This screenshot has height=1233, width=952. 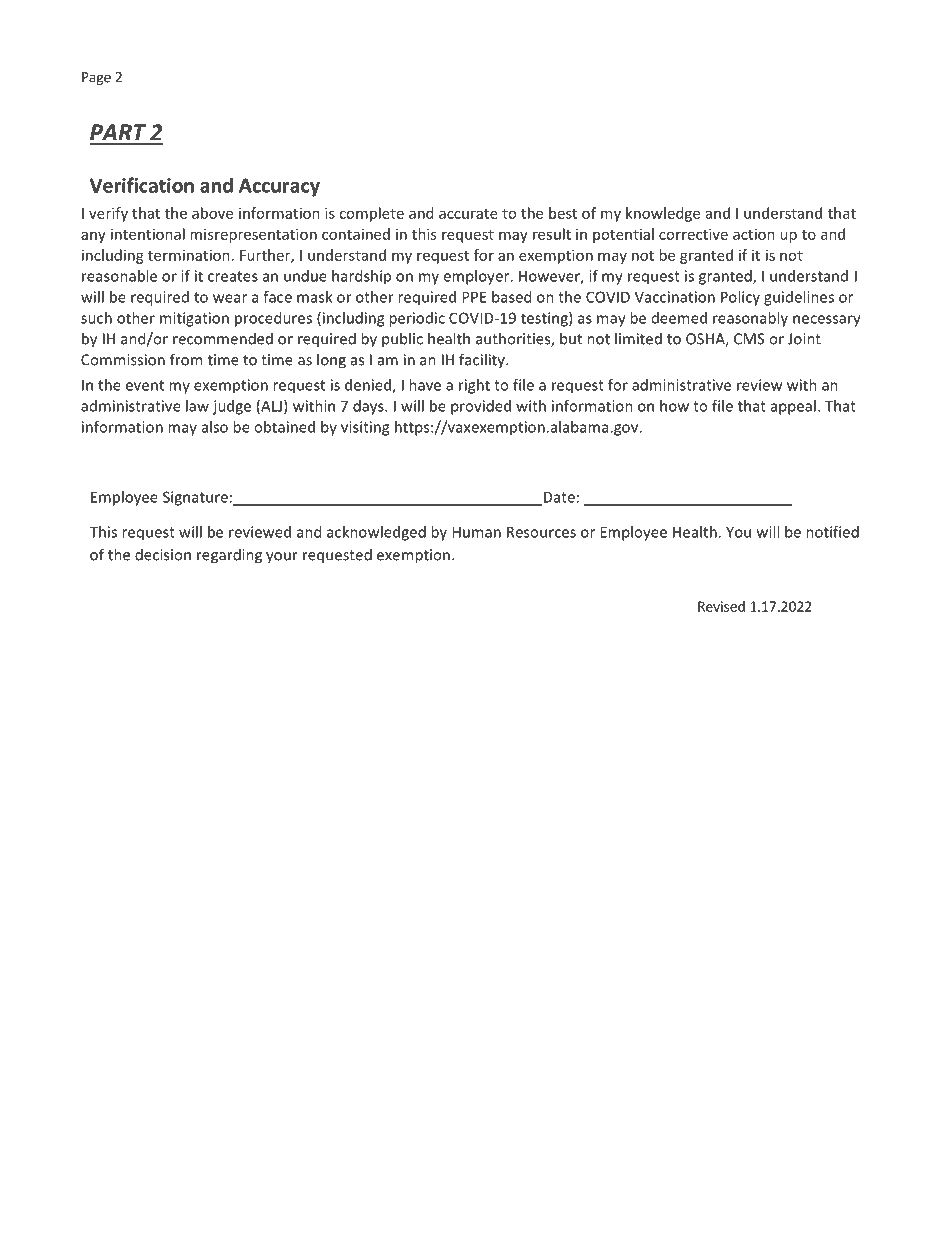 I want to click on CMS, so click(x=749, y=339).
